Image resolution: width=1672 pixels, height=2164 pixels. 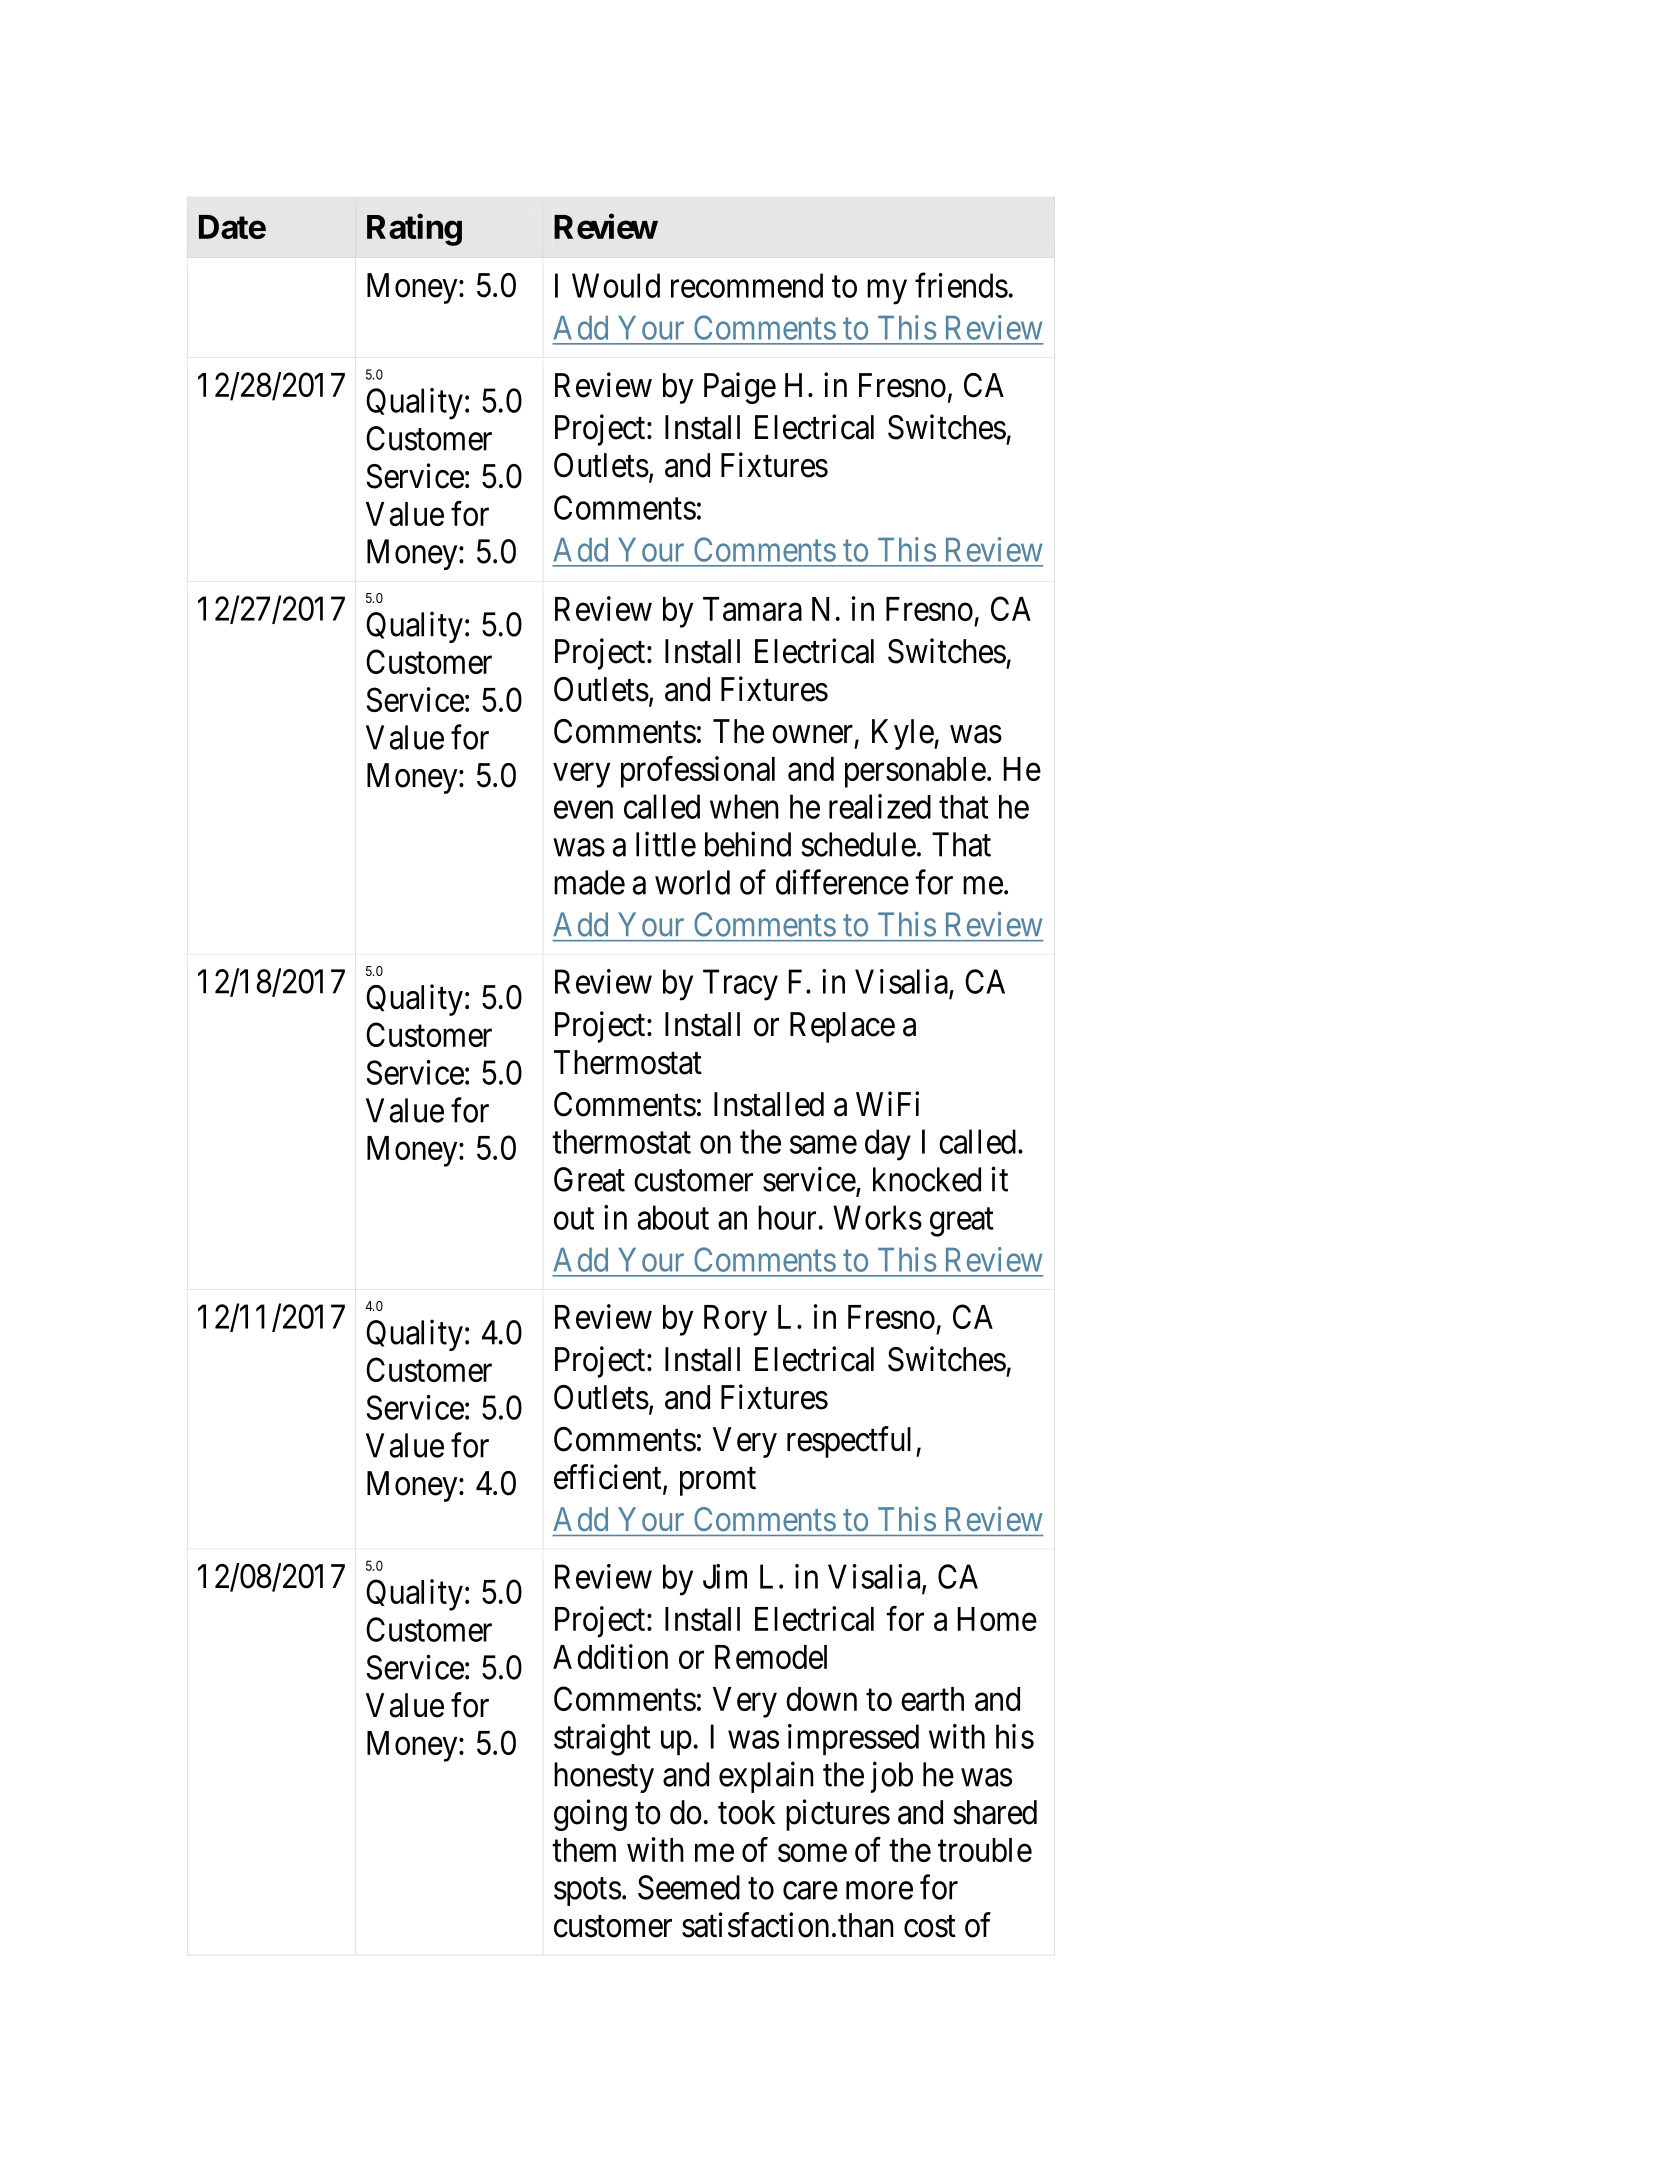 What do you see at coordinates (584, 1850) in the screenshot?
I see `them` at bounding box center [584, 1850].
